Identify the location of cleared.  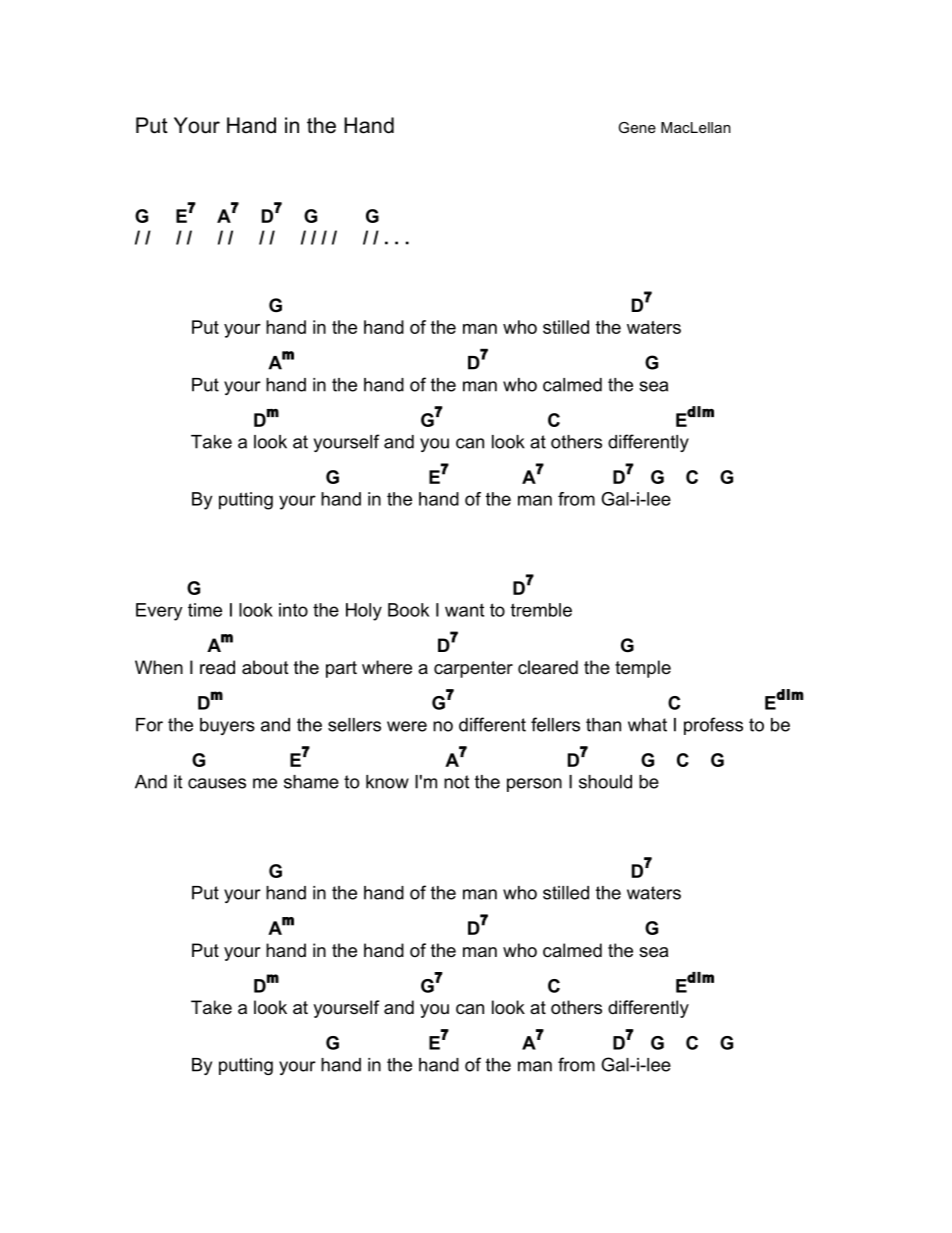
(548, 667).
